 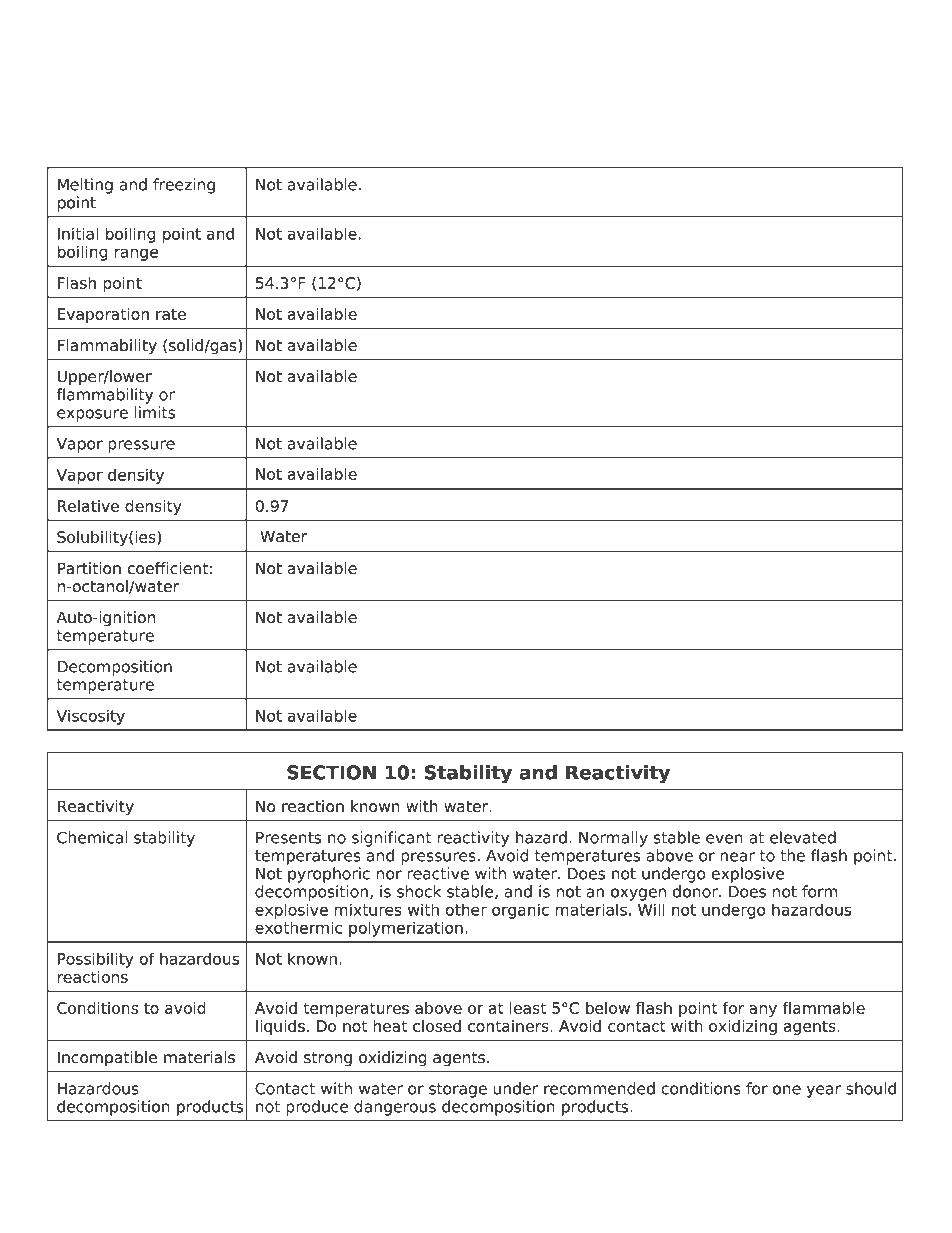 What do you see at coordinates (787, 1090) in the screenshot?
I see `one` at bounding box center [787, 1090].
